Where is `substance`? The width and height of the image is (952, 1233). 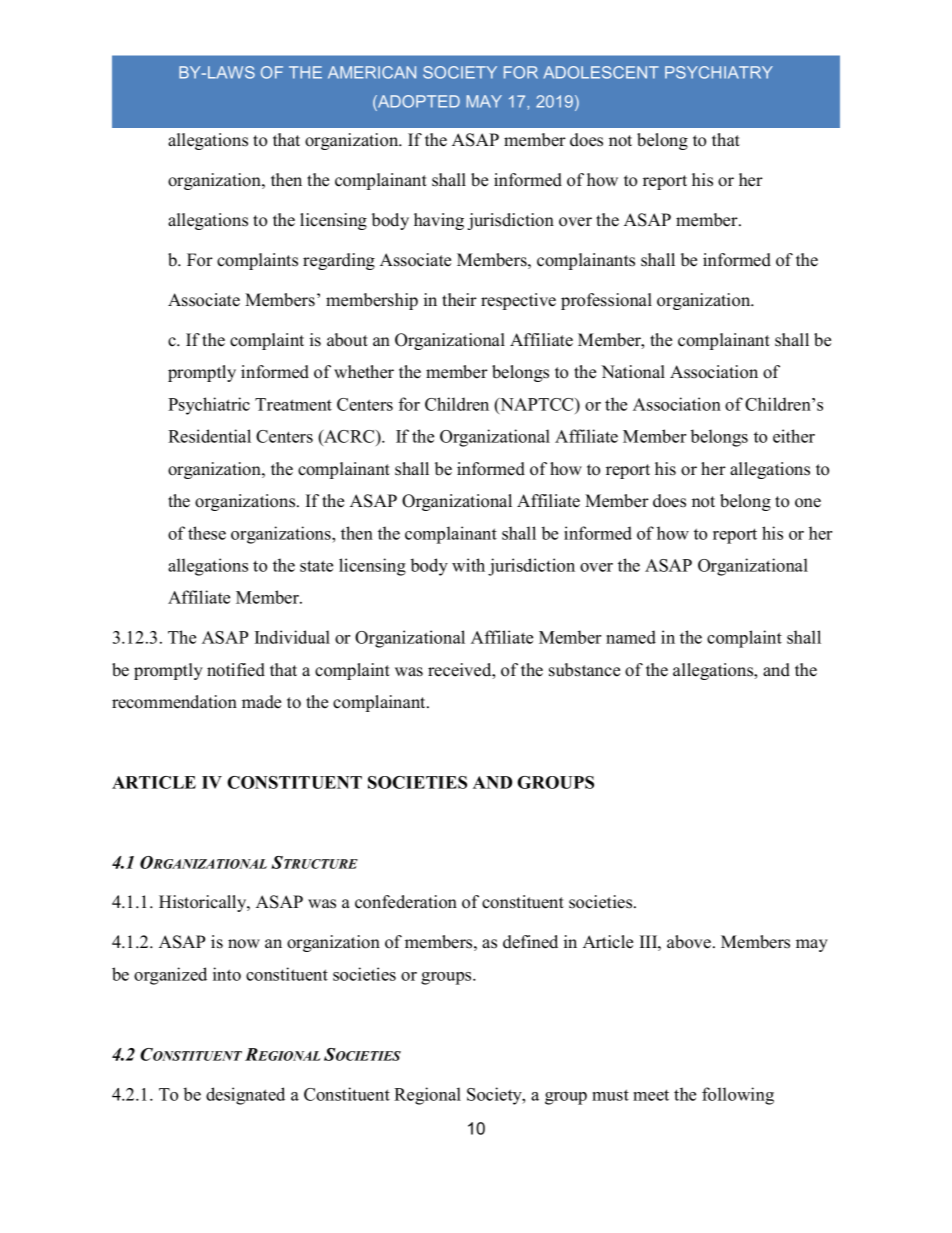 substance is located at coordinates (584, 670).
